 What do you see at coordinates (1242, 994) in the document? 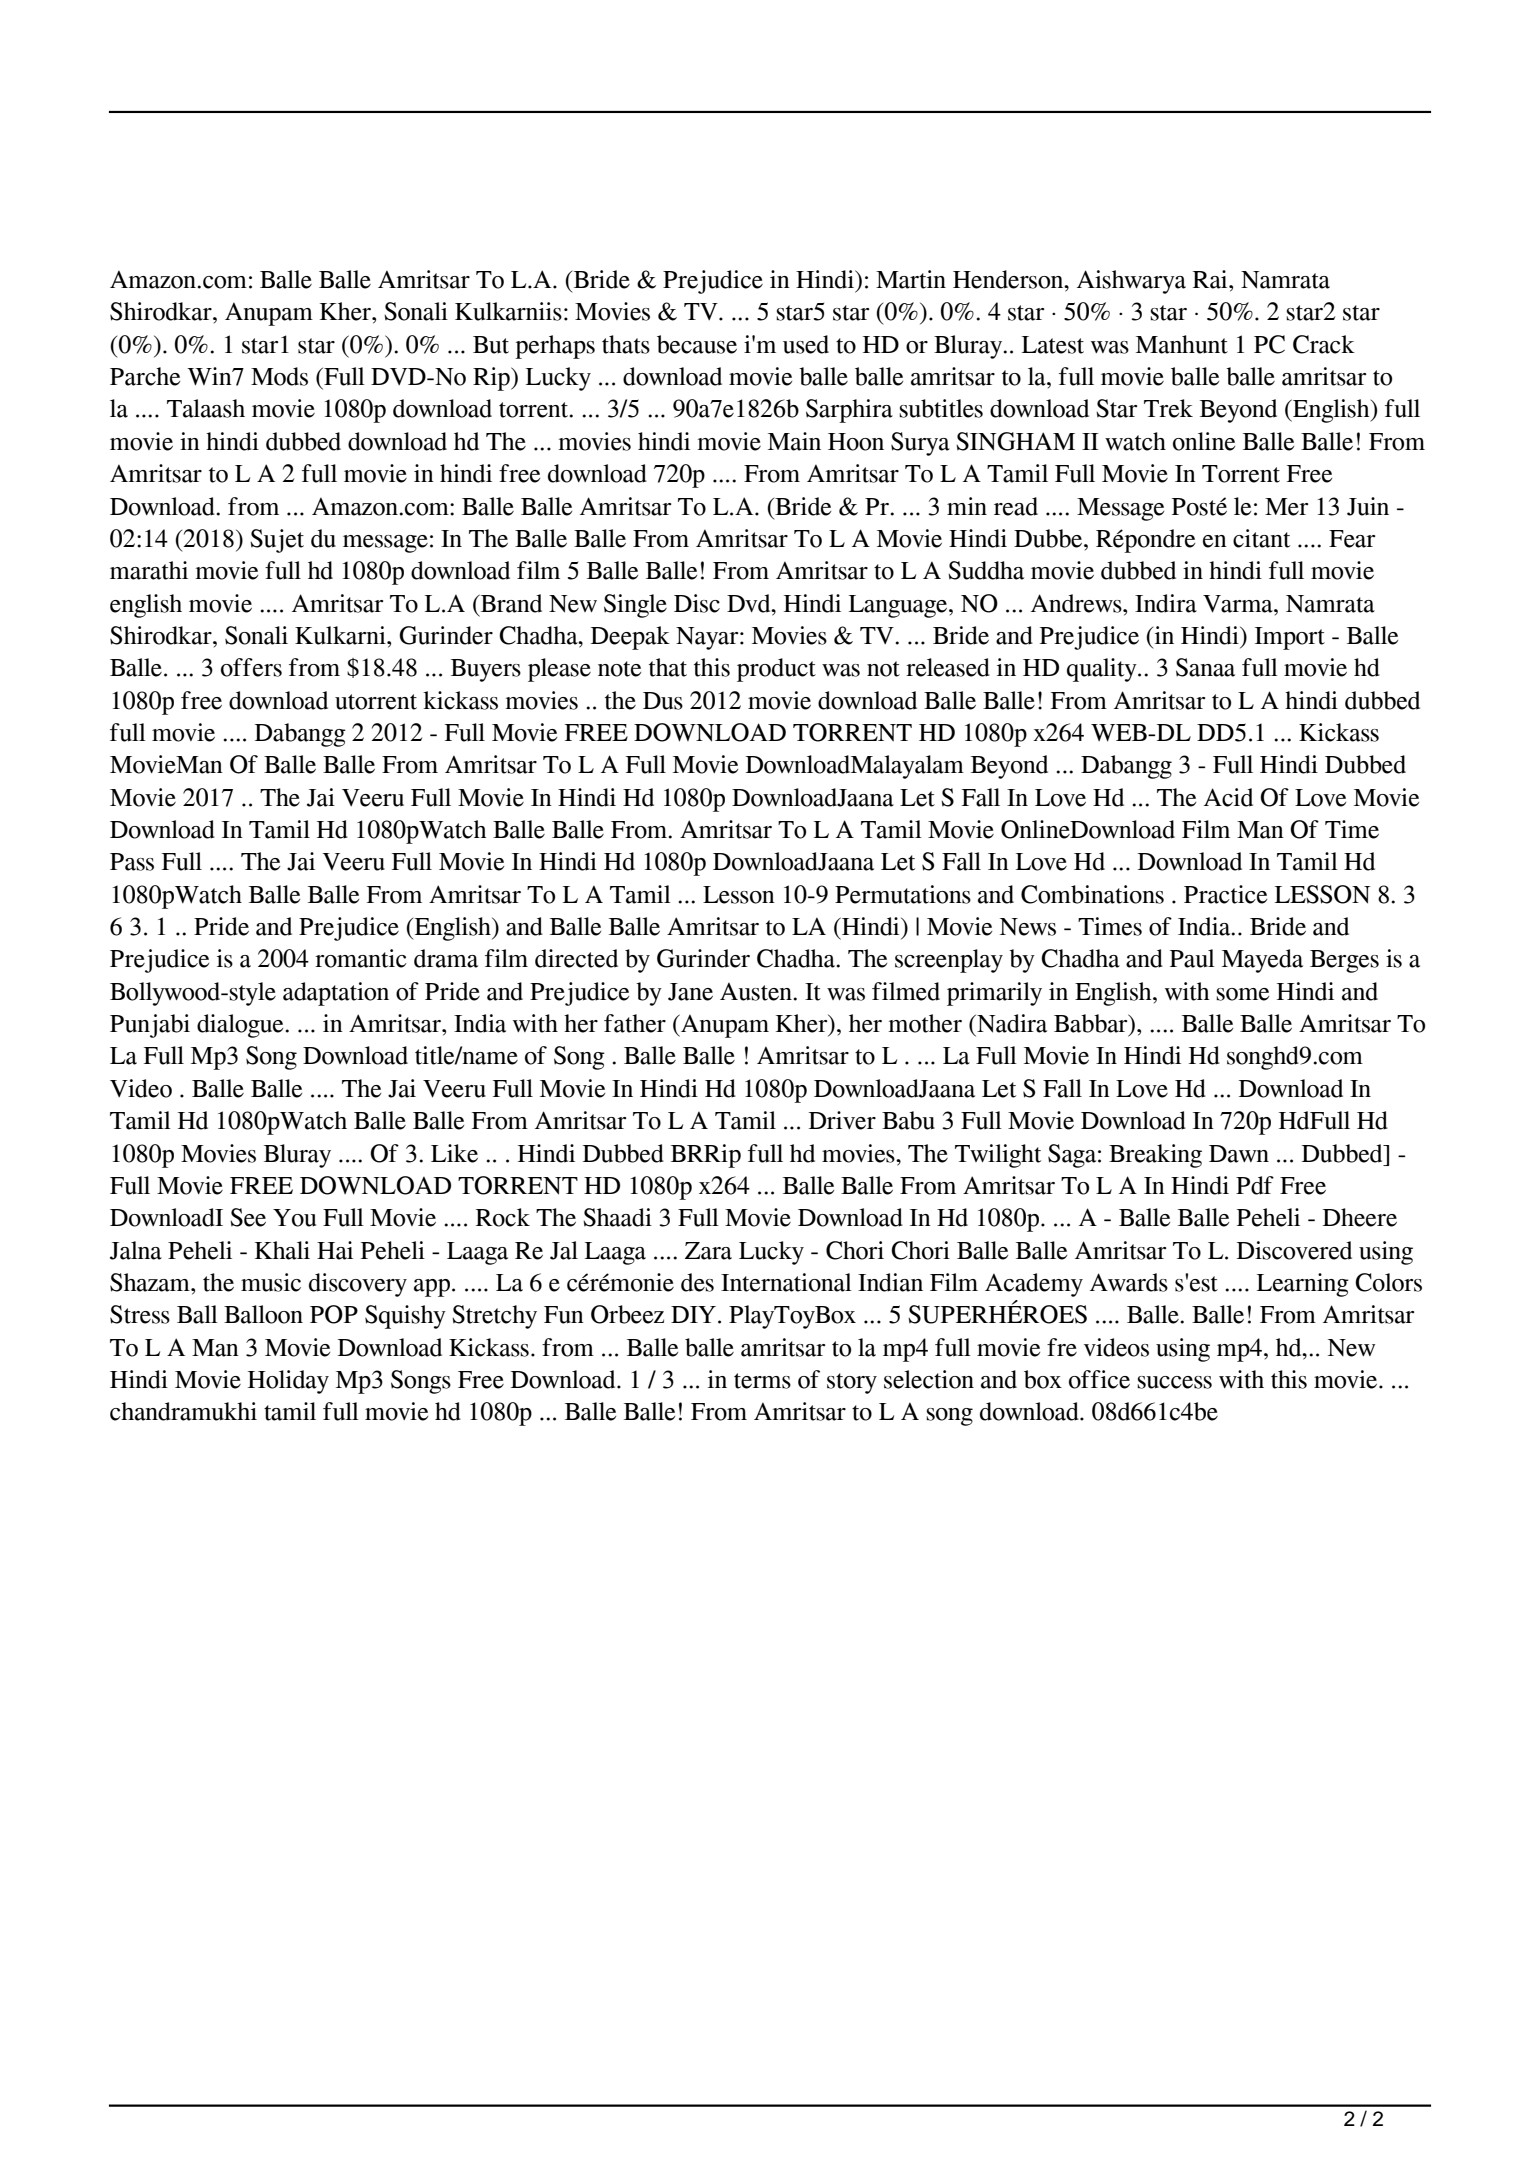
I see `some` at bounding box center [1242, 994].
